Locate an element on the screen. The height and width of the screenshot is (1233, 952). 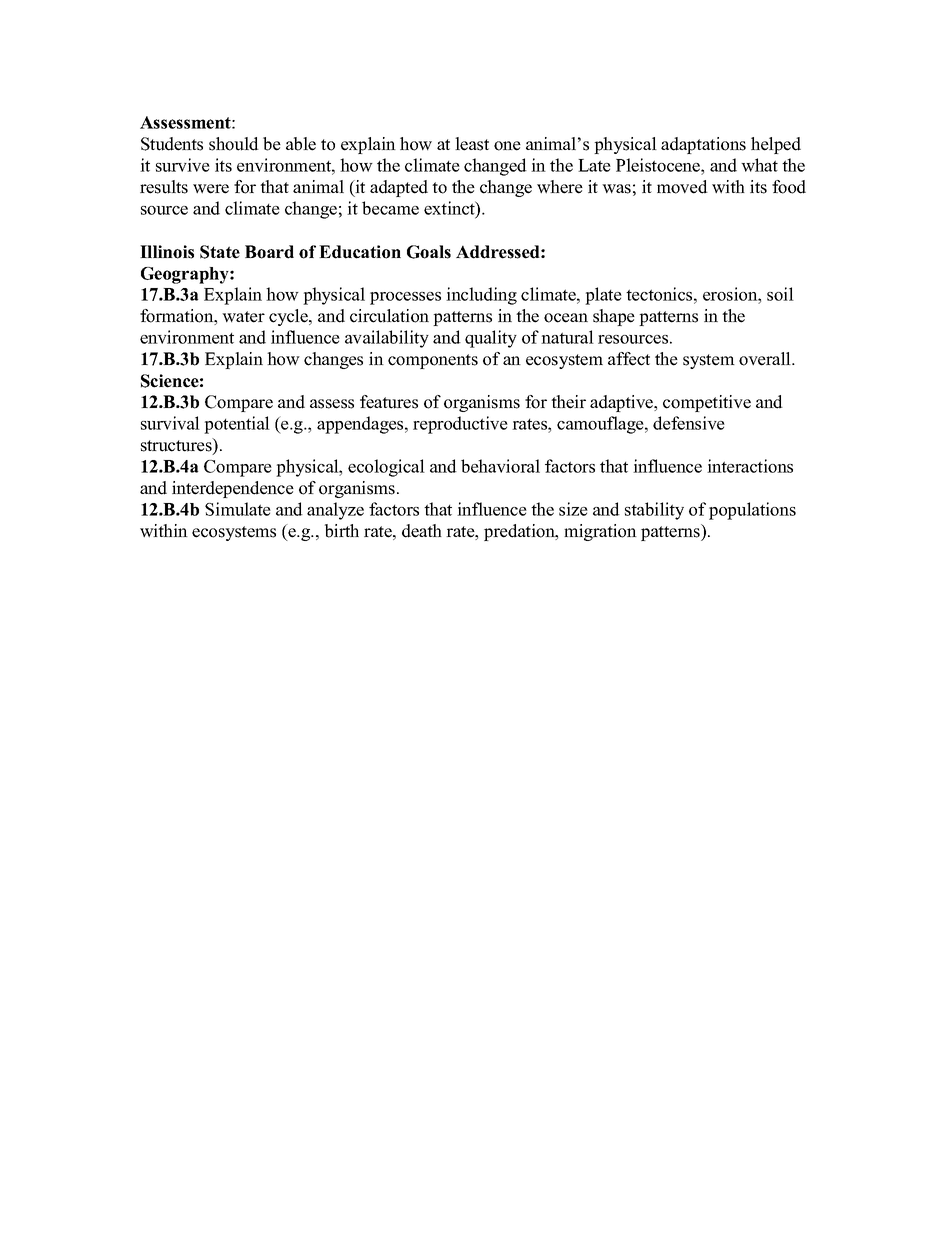
predation is located at coordinates (520, 532).
